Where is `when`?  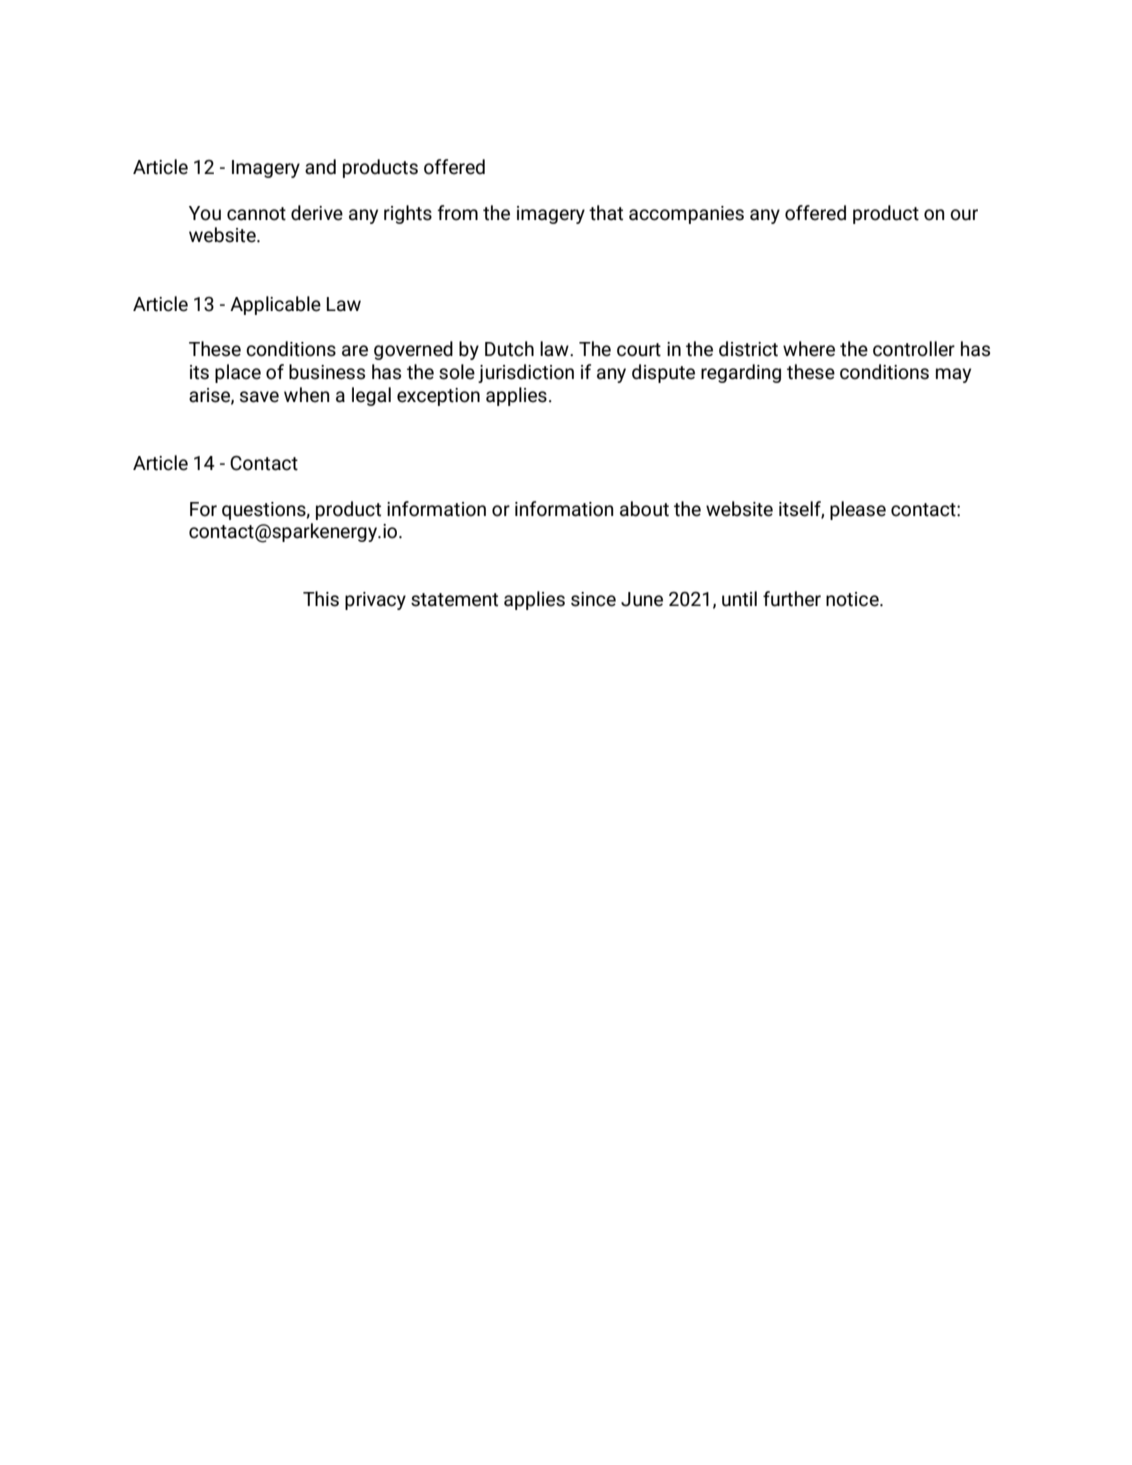
when is located at coordinates (307, 395).
